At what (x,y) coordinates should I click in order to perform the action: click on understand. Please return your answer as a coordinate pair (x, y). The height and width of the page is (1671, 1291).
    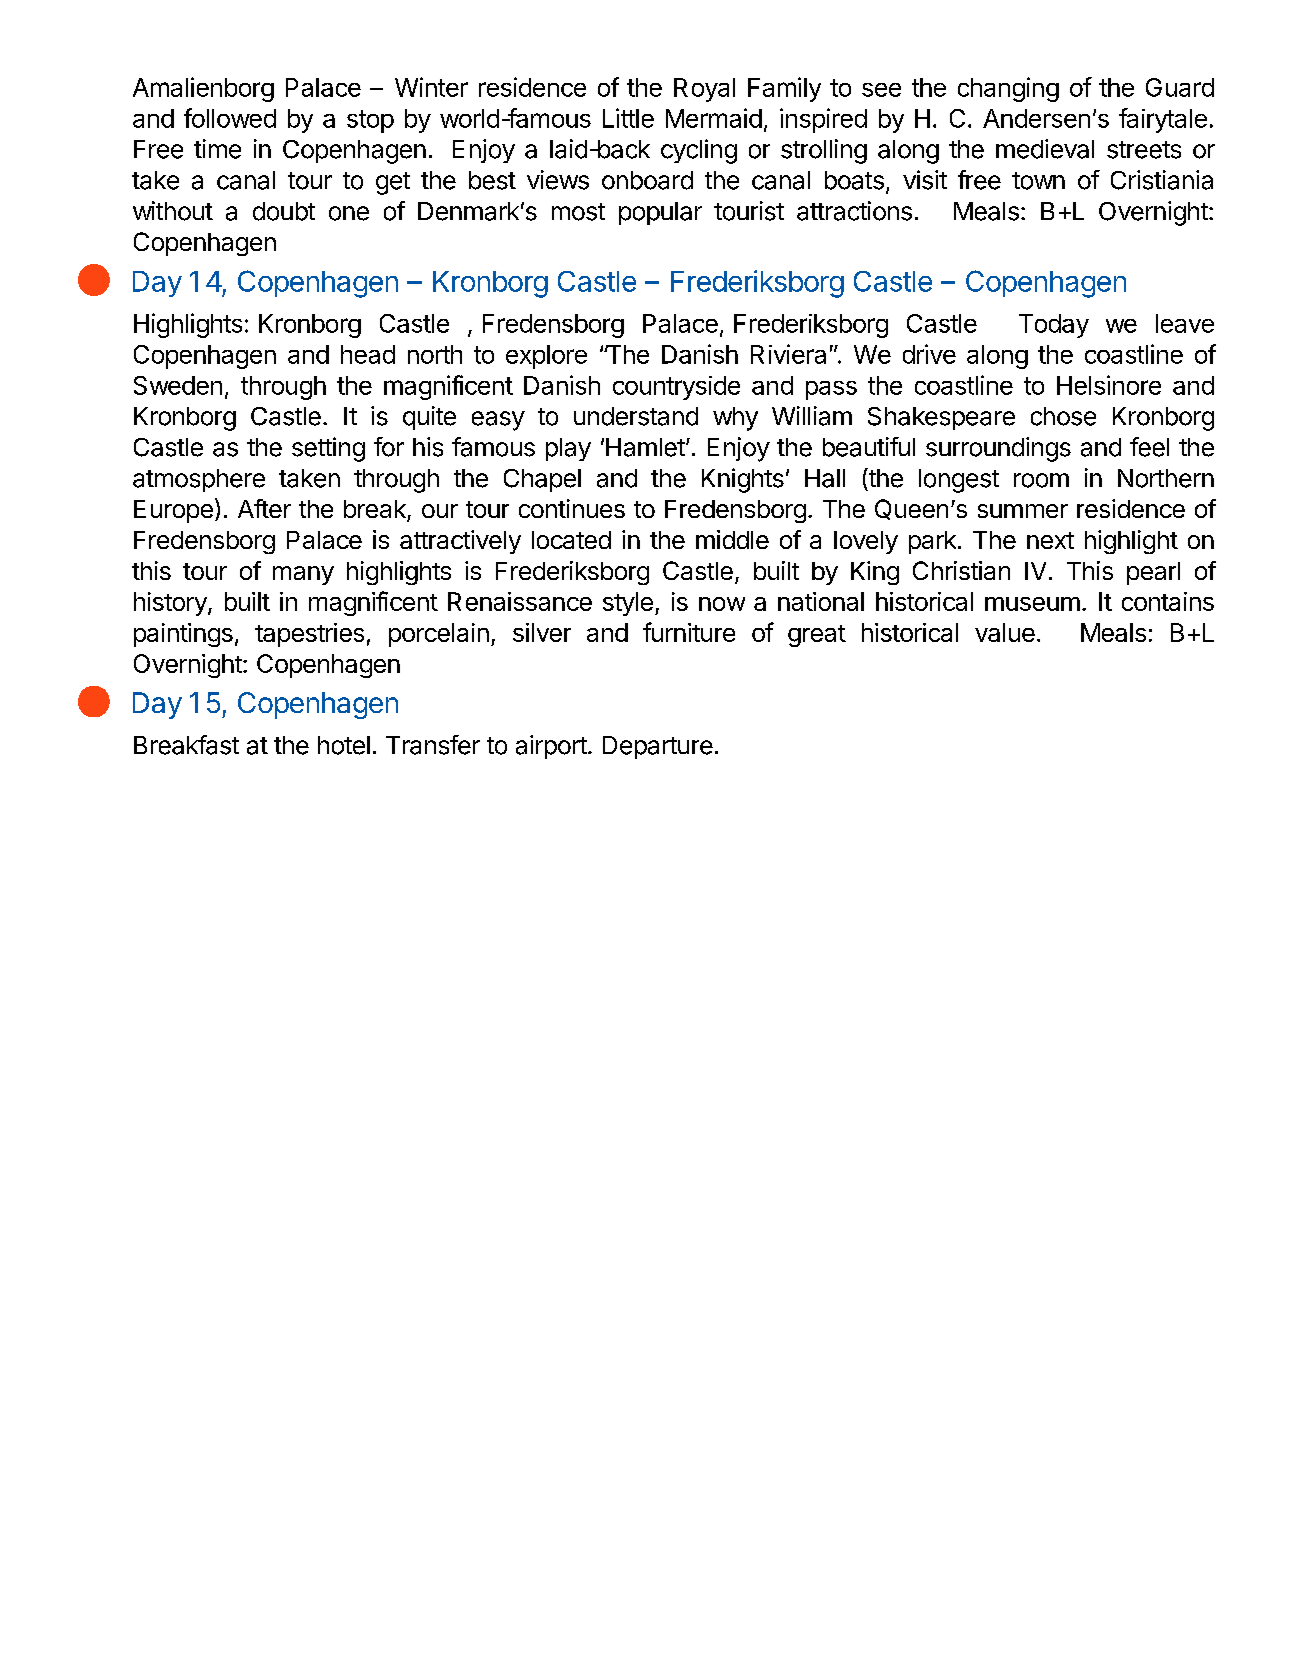
    Looking at the image, I should click on (636, 416).
